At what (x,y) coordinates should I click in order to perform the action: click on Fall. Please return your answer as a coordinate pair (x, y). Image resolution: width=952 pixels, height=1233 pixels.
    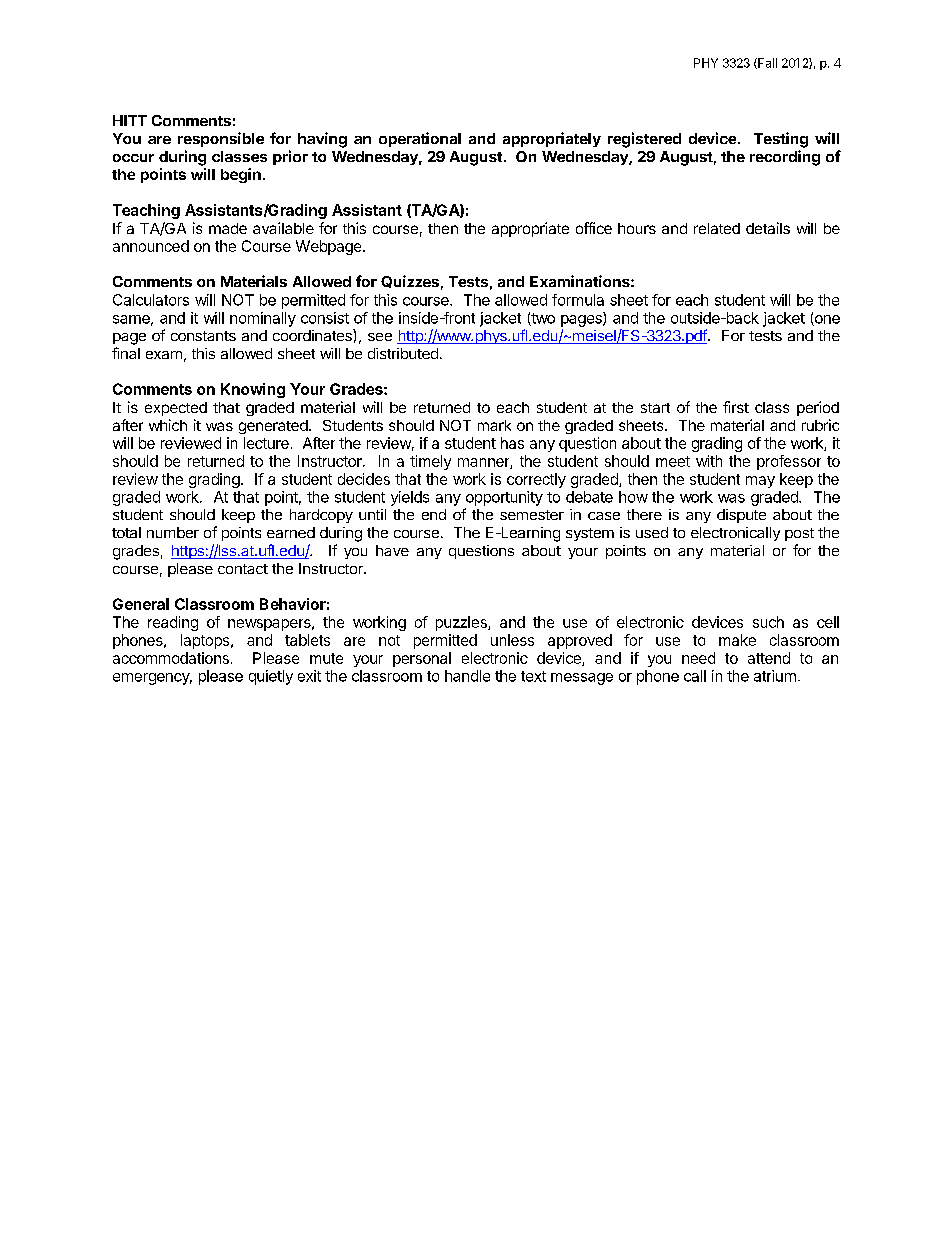
    Looking at the image, I should click on (766, 63).
